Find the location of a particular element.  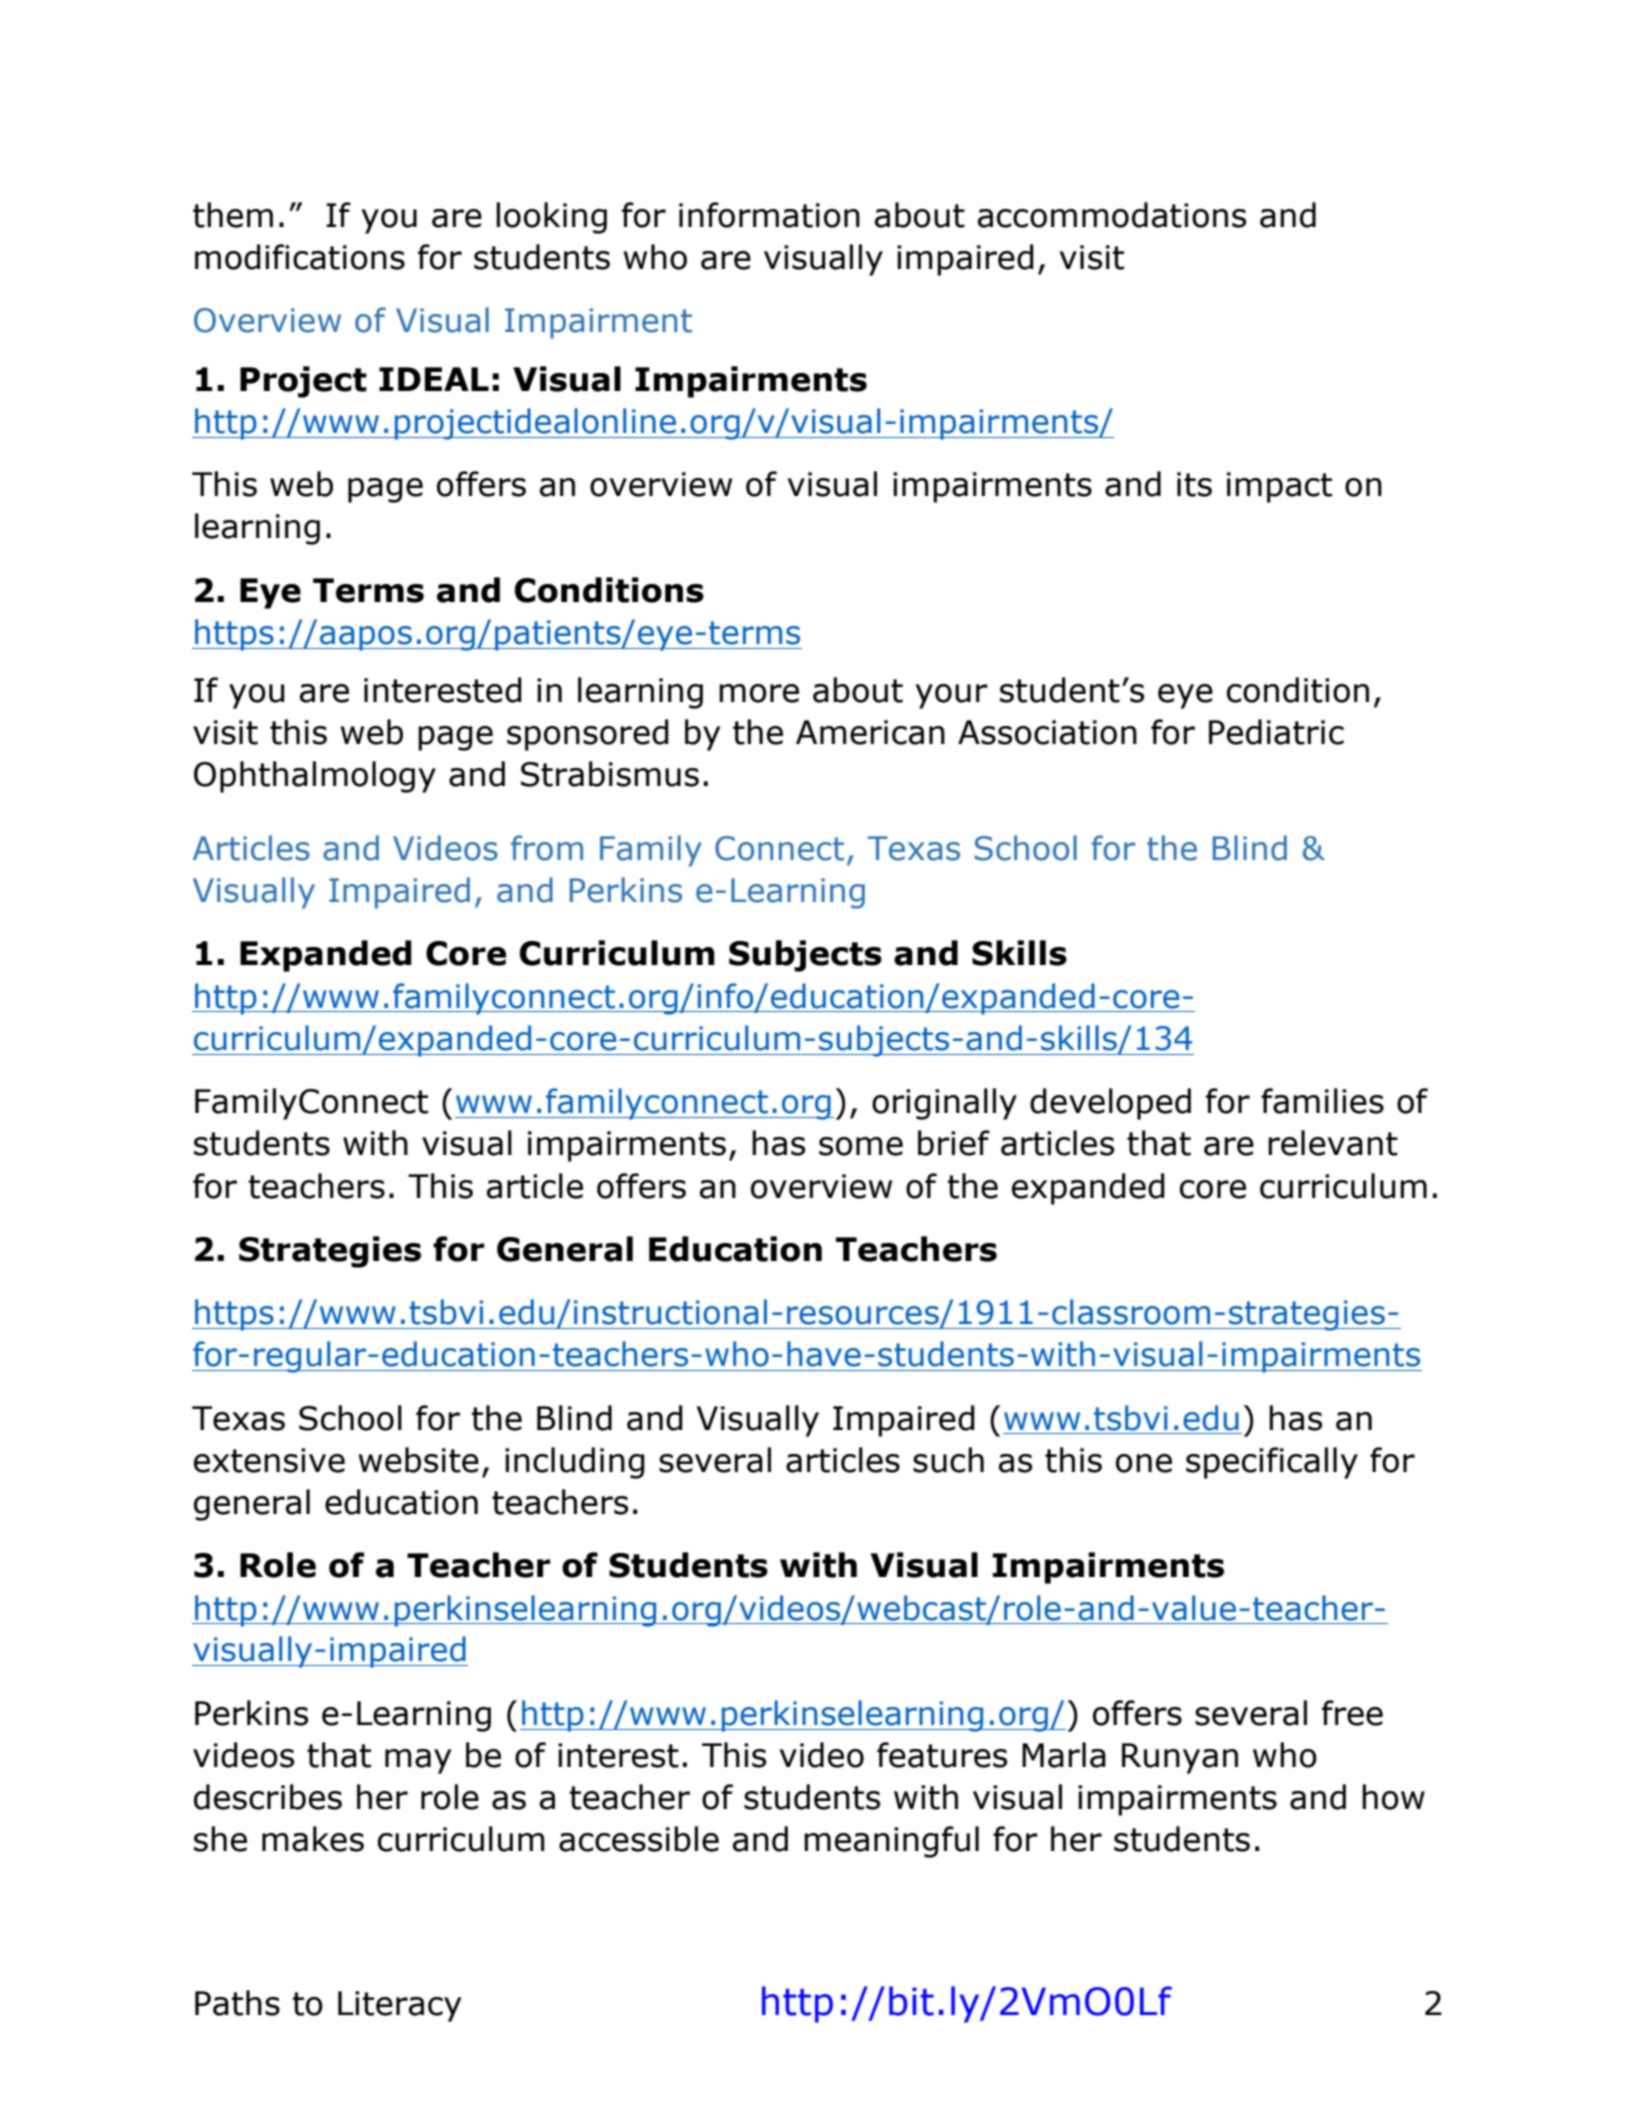

from is located at coordinates (547, 848).
